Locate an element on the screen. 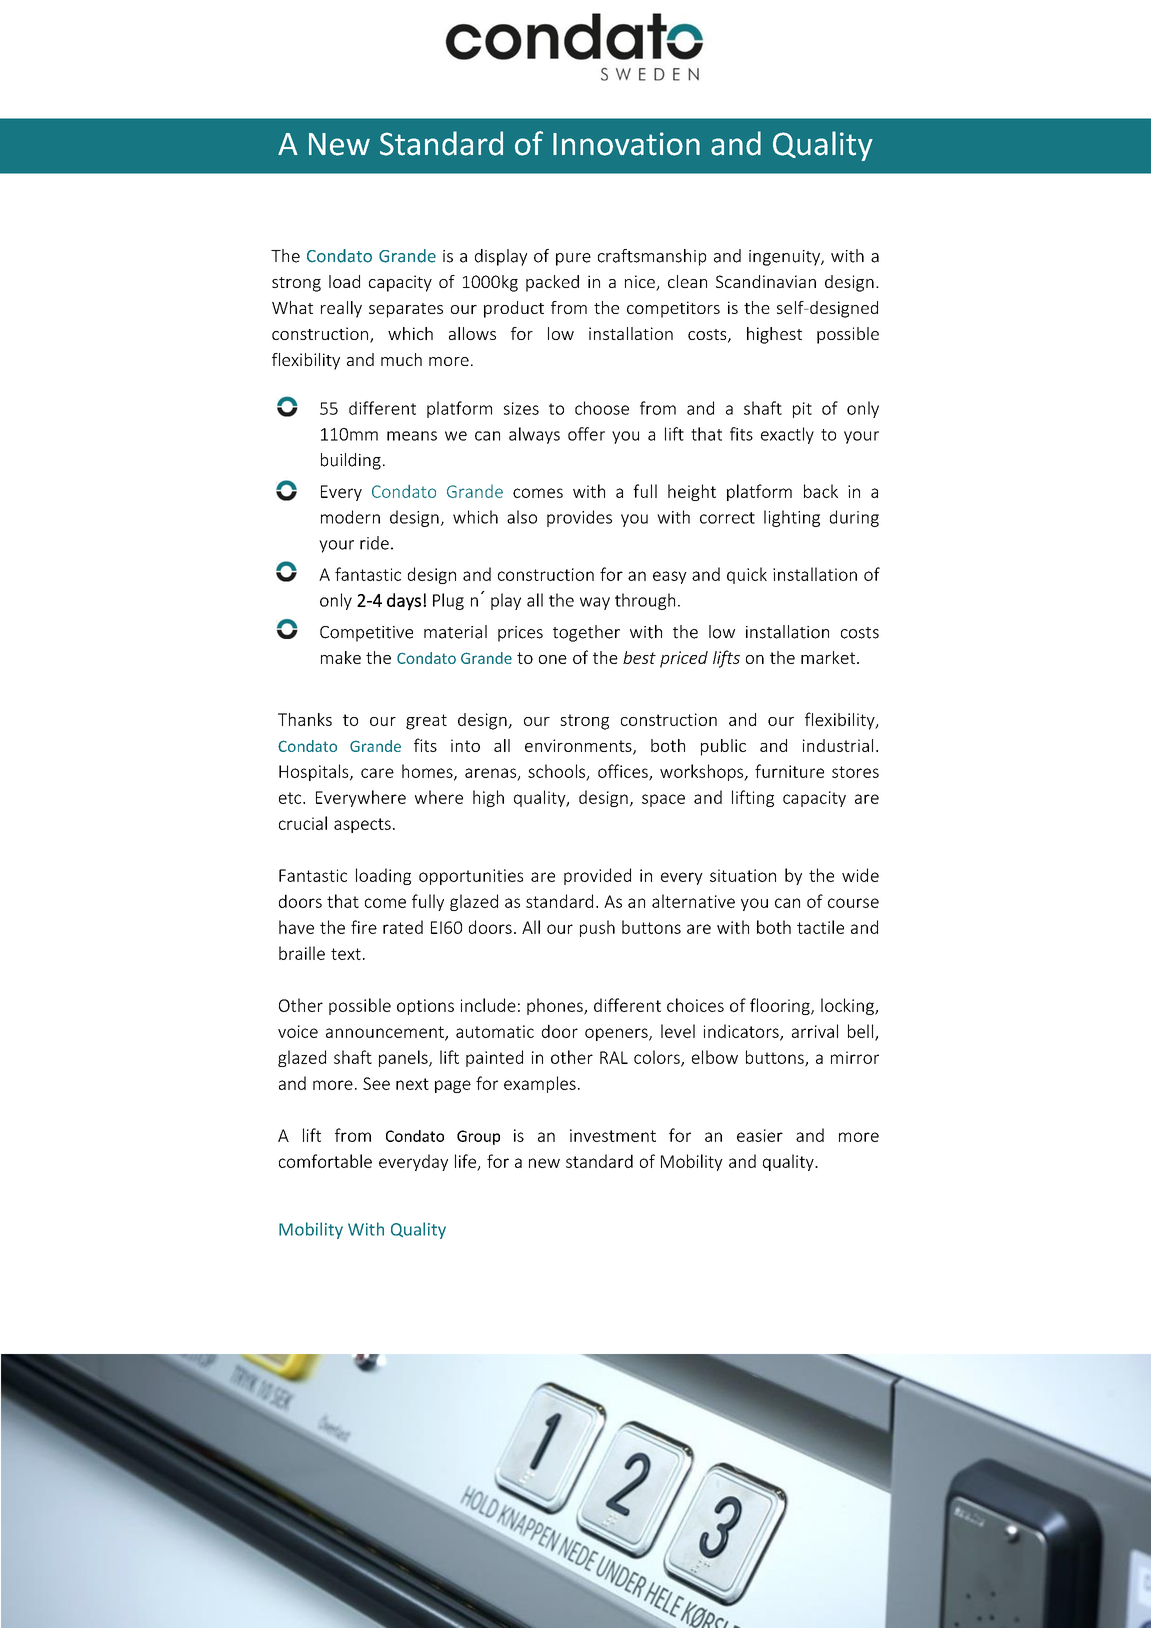 This screenshot has height=1628, width=1151. easier is located at coordinates (760, 1135).
